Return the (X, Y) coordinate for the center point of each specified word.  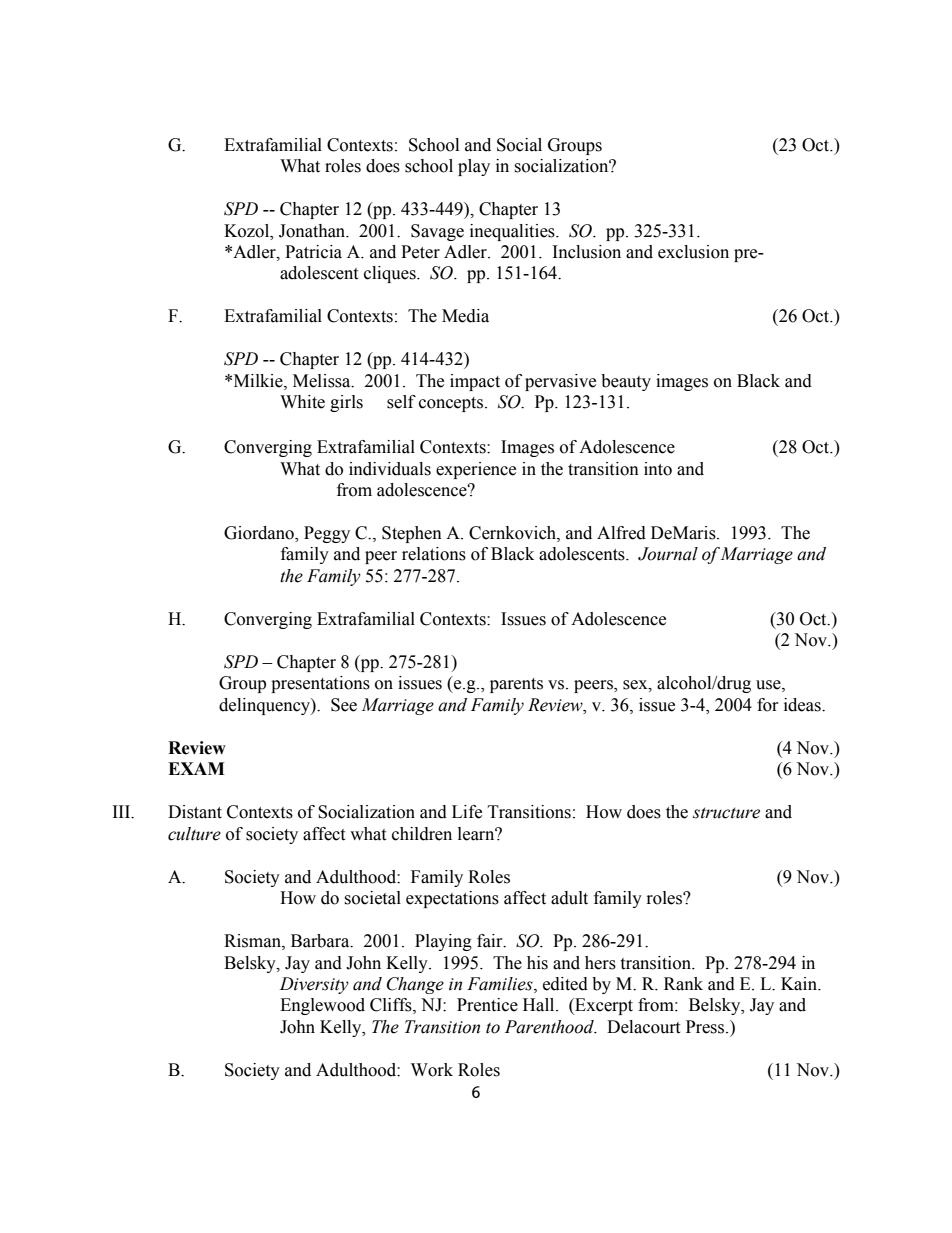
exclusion (693, 252)
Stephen (412, 534)
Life (467, 812)
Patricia (313, 252)
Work (432, 1070)
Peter (420, 252)
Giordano (260, 534)
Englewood (322, 1006)
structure (726, 813)
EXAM (196, 768)
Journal (668, 554)
